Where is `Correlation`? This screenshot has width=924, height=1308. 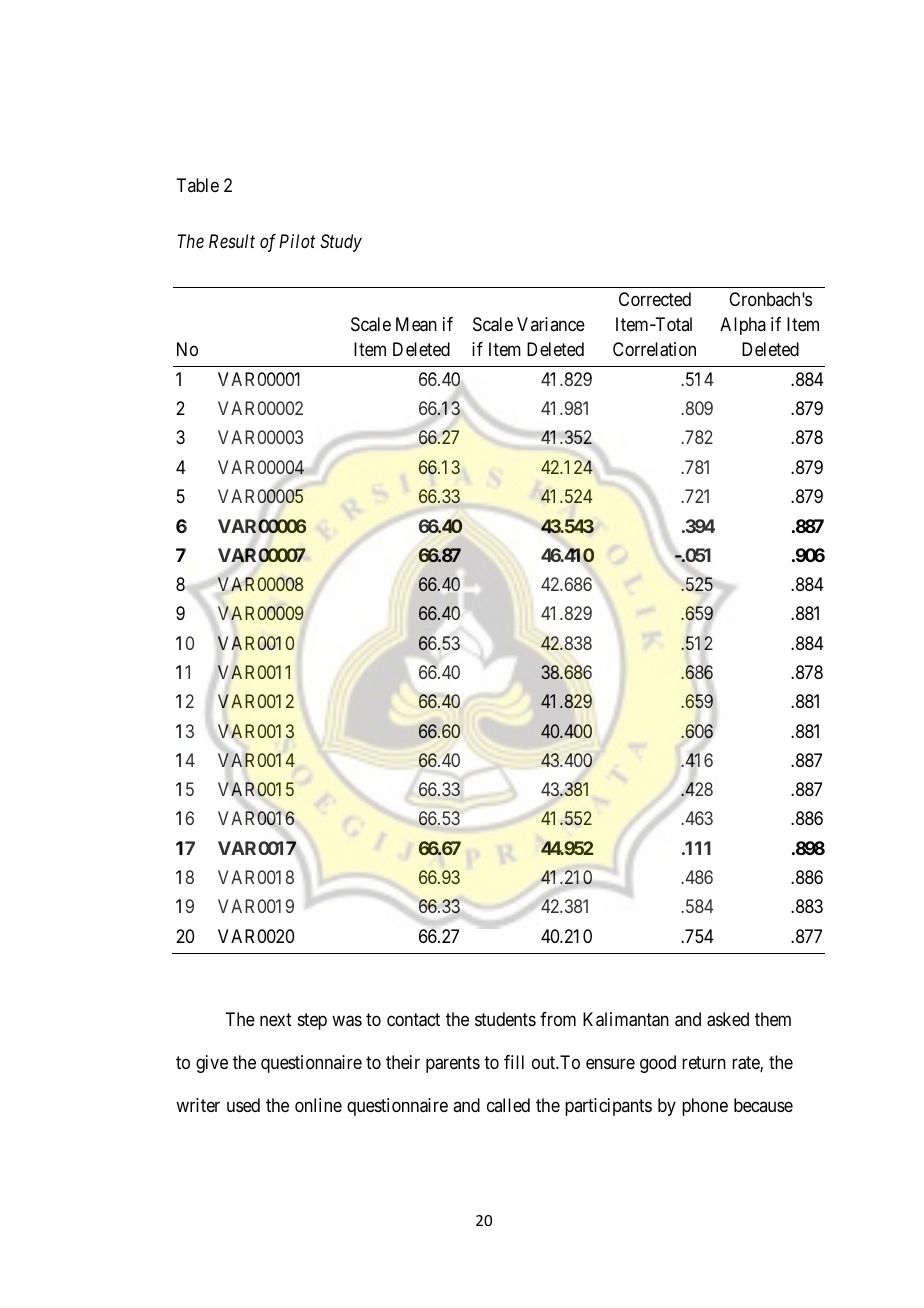 Correlation is located at coordinates (654, 349).
